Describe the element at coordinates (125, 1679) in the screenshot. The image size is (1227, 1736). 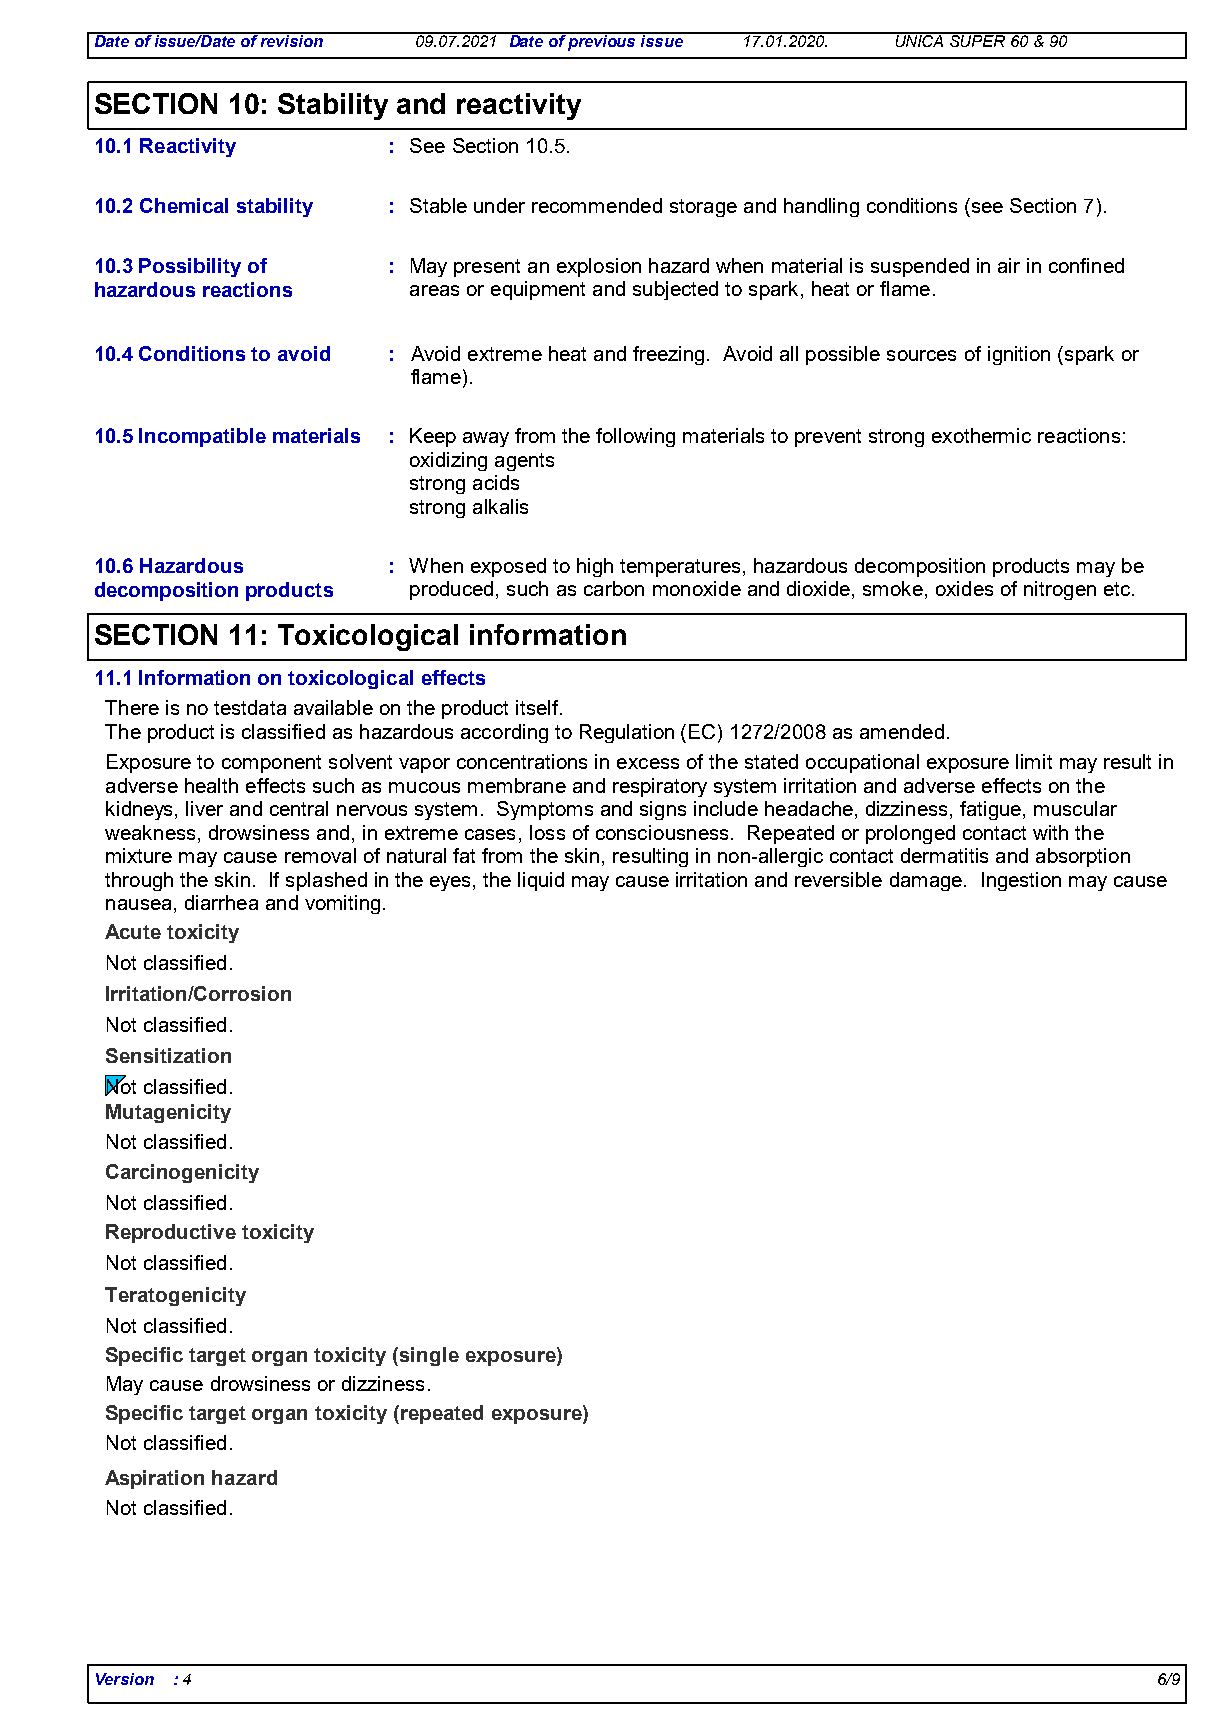
I see `Version` at that location.
